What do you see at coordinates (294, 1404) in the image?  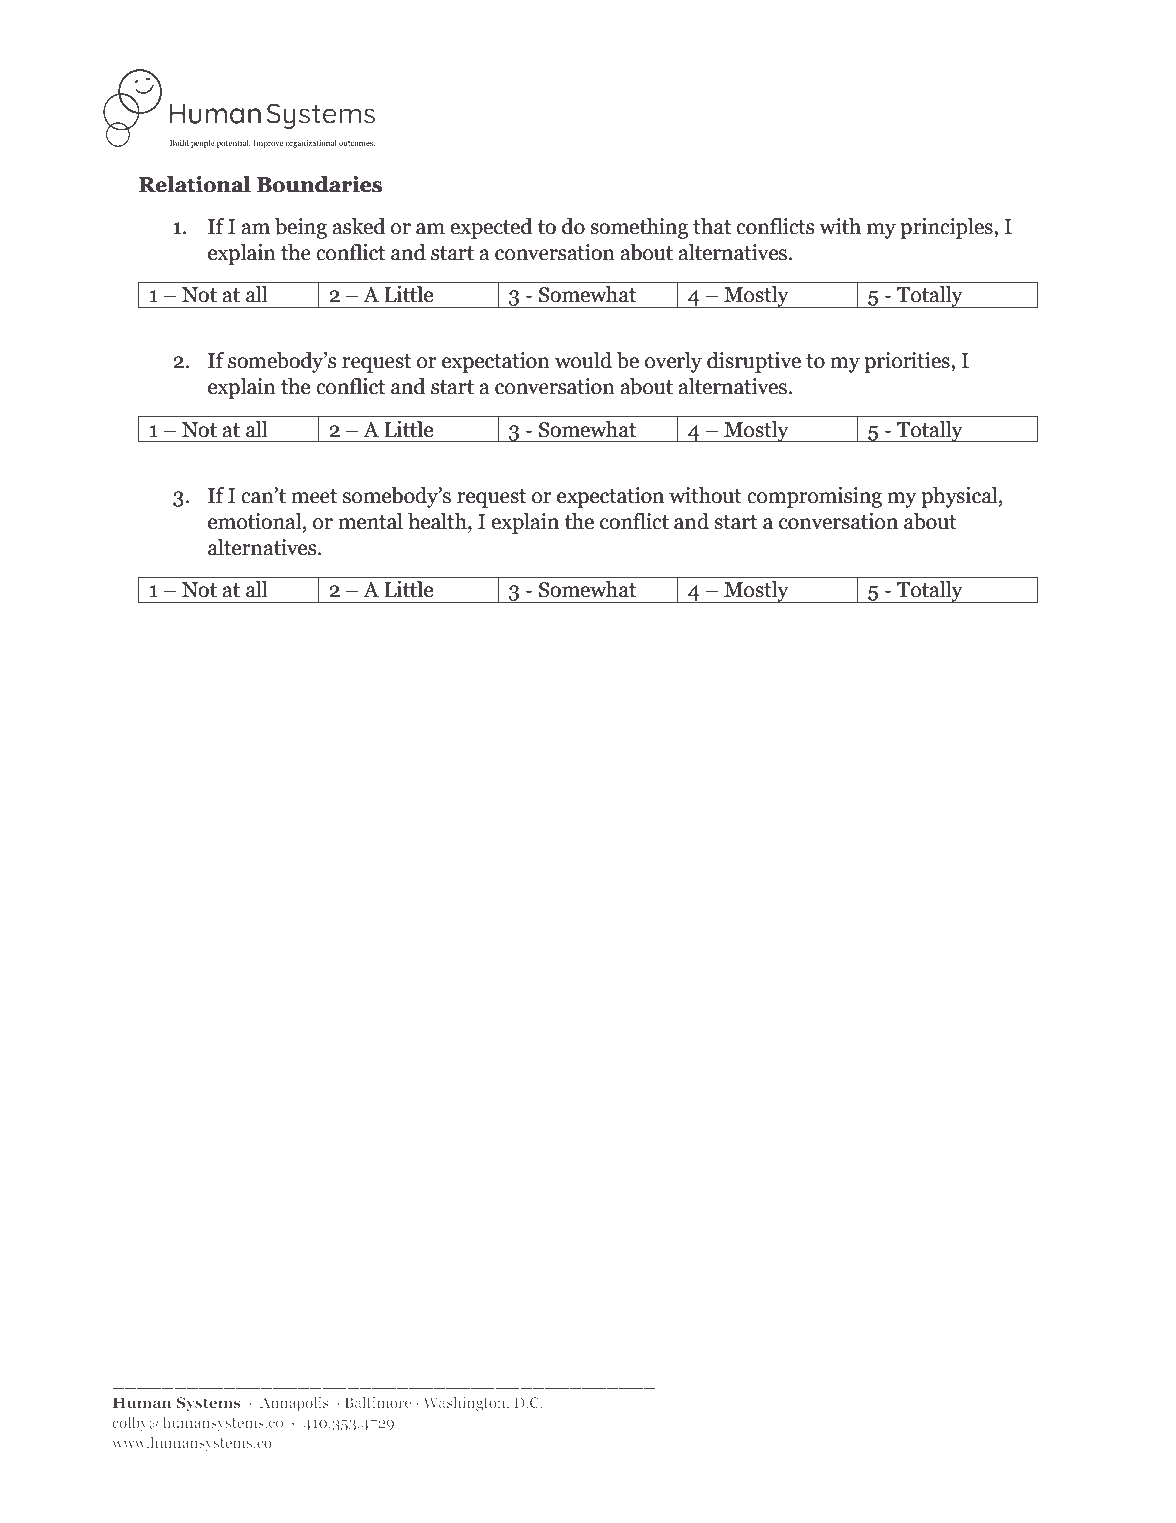 I see `Annapolis` at bounding box center [294, 1404].
